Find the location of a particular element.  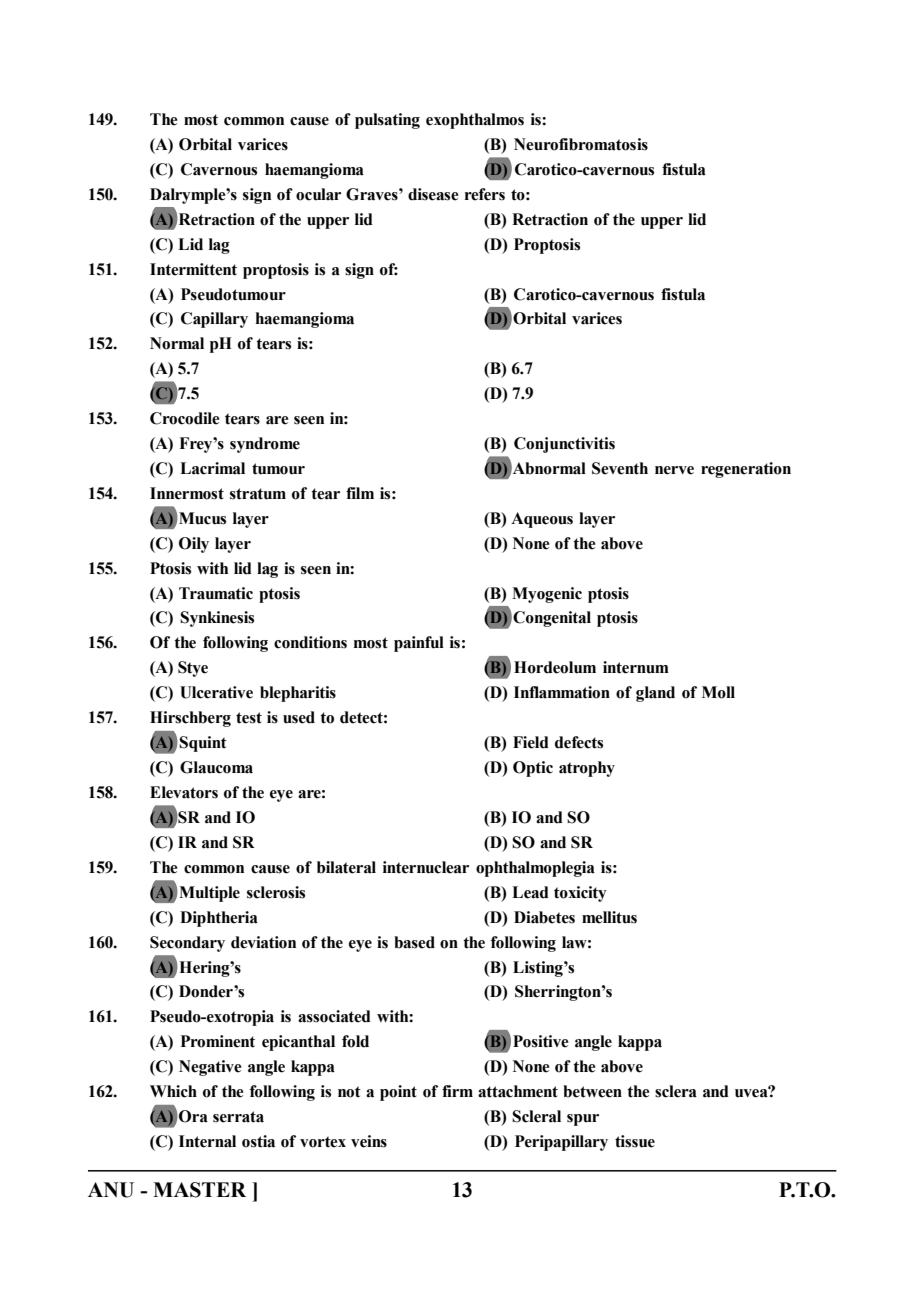

Neurofibromatosis is located at coordinates (581, 144).
